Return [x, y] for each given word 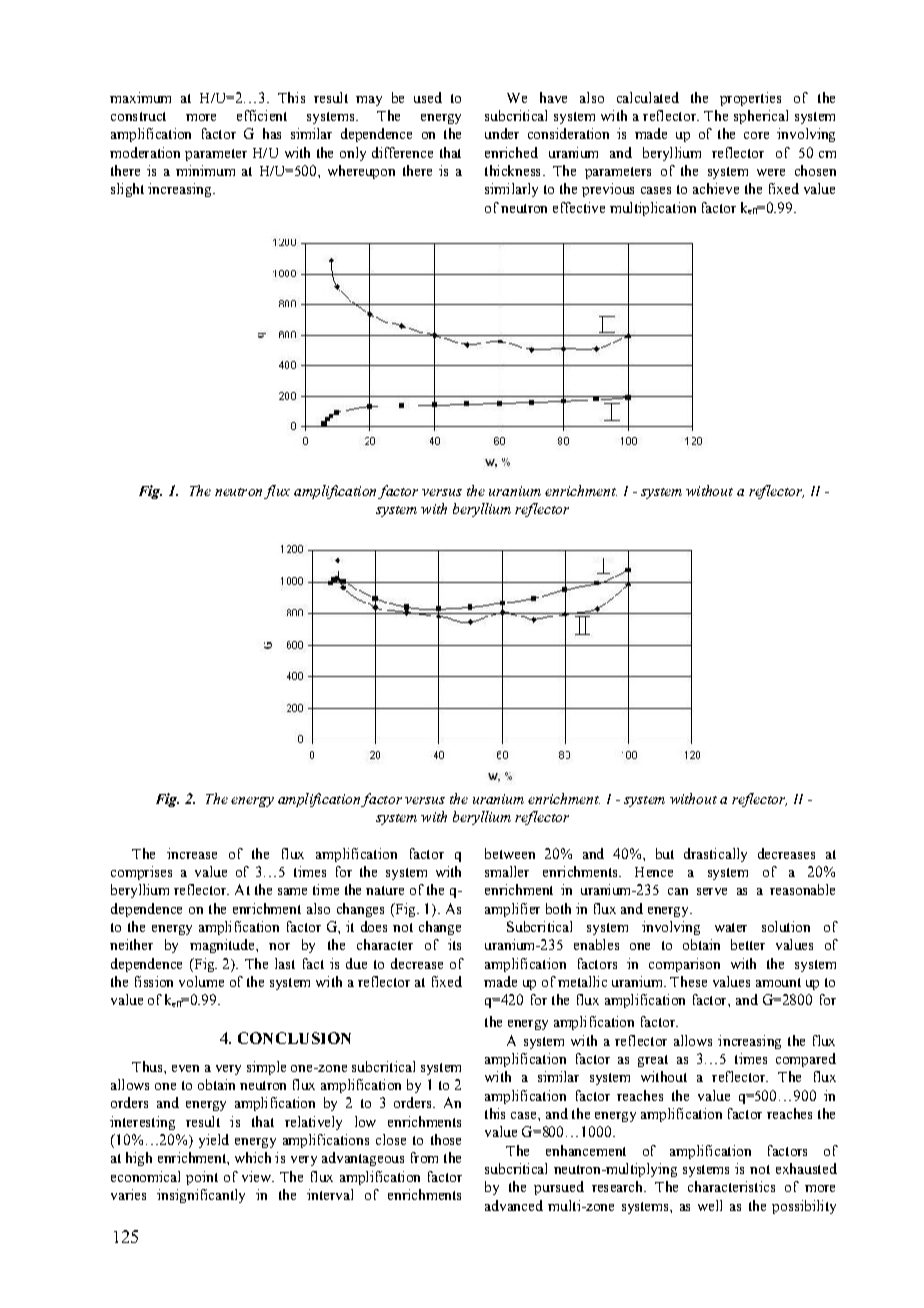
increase [192, 853]
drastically [715, 855]
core [756, 135]
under [502, 133]
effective [579, 207]
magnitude [223, 946]
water [731, 927]
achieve [716, 188]
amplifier [512, 910]
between [510, 853]
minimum [205, 170]
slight [127, 190]
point [202, 1178]
